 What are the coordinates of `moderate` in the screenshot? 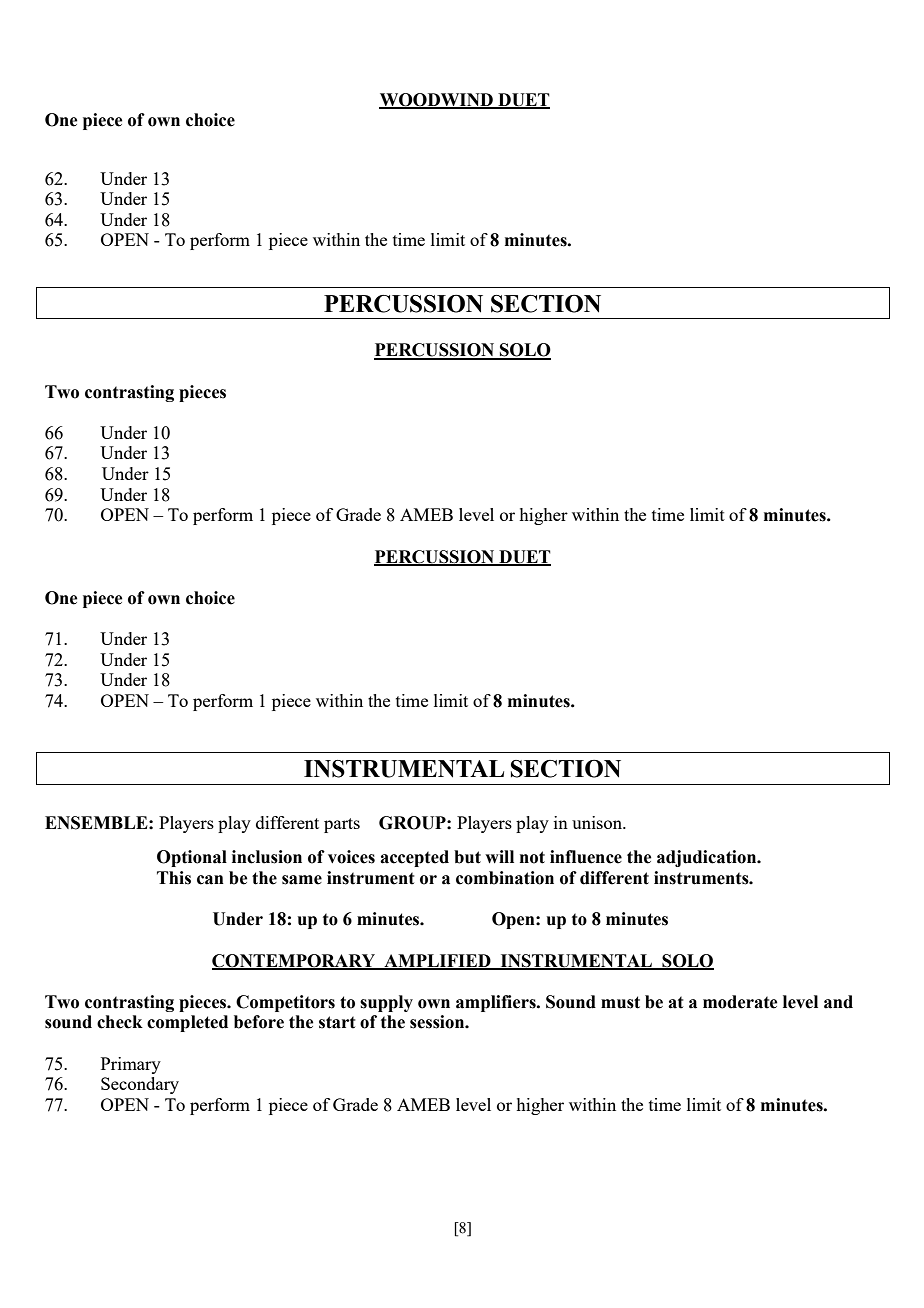 It's located at (740, 1002).
